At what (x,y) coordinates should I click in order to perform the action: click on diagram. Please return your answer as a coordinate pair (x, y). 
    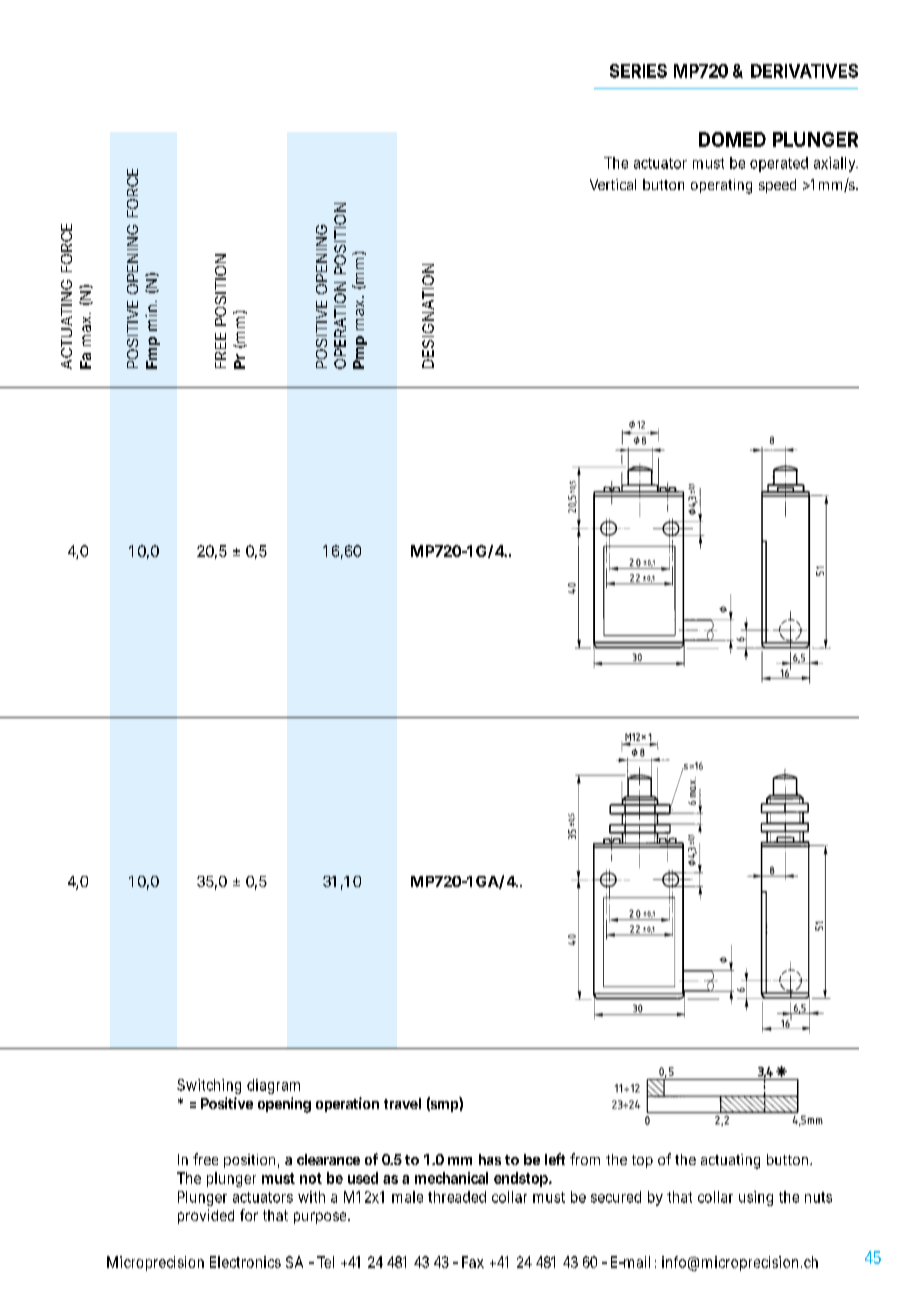
    Looking at the image, I should click on (273, 1086).
